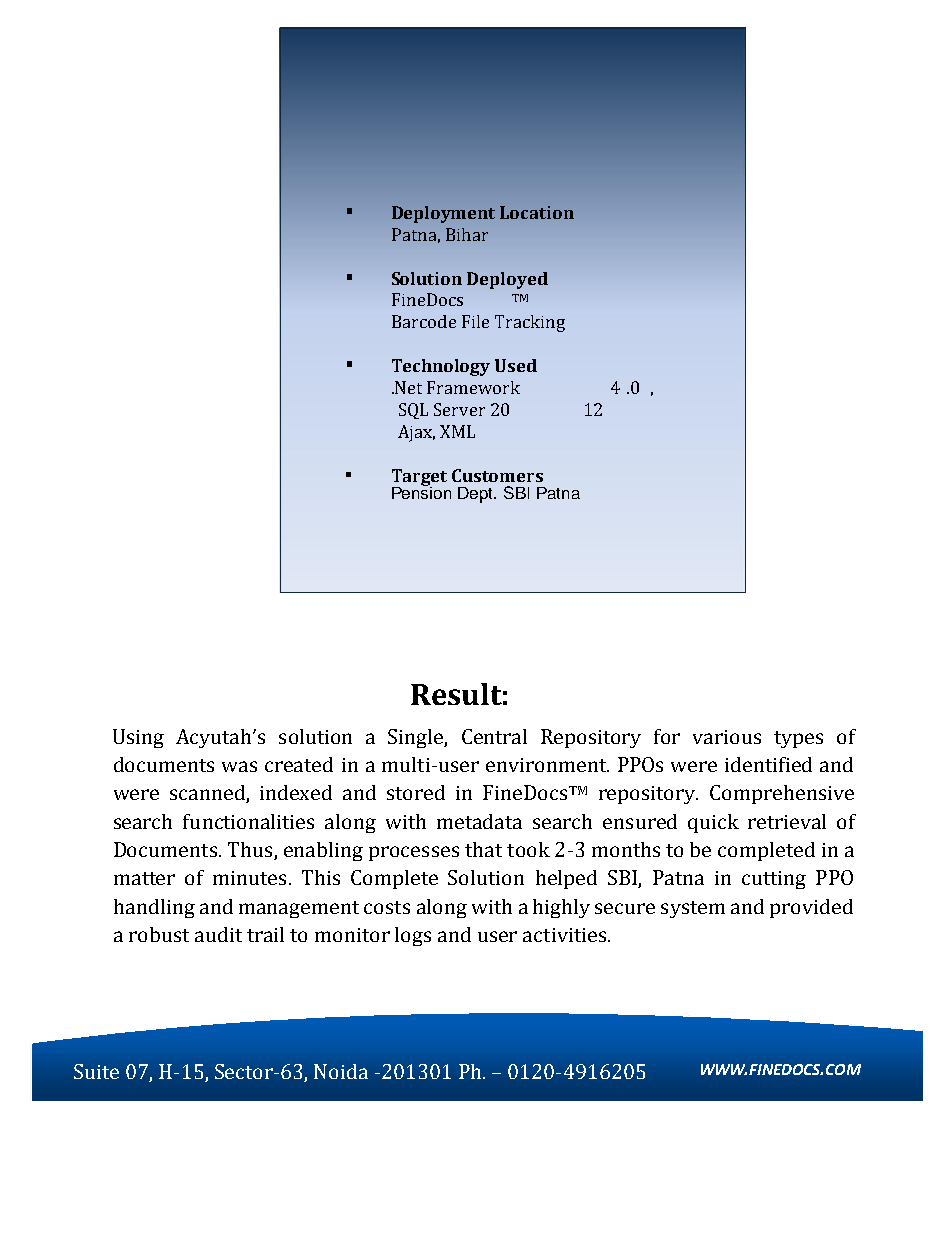  What do you see at coordinates (443, 214) in the document?
I see `Deployment` at bounding box center [443, 214].
